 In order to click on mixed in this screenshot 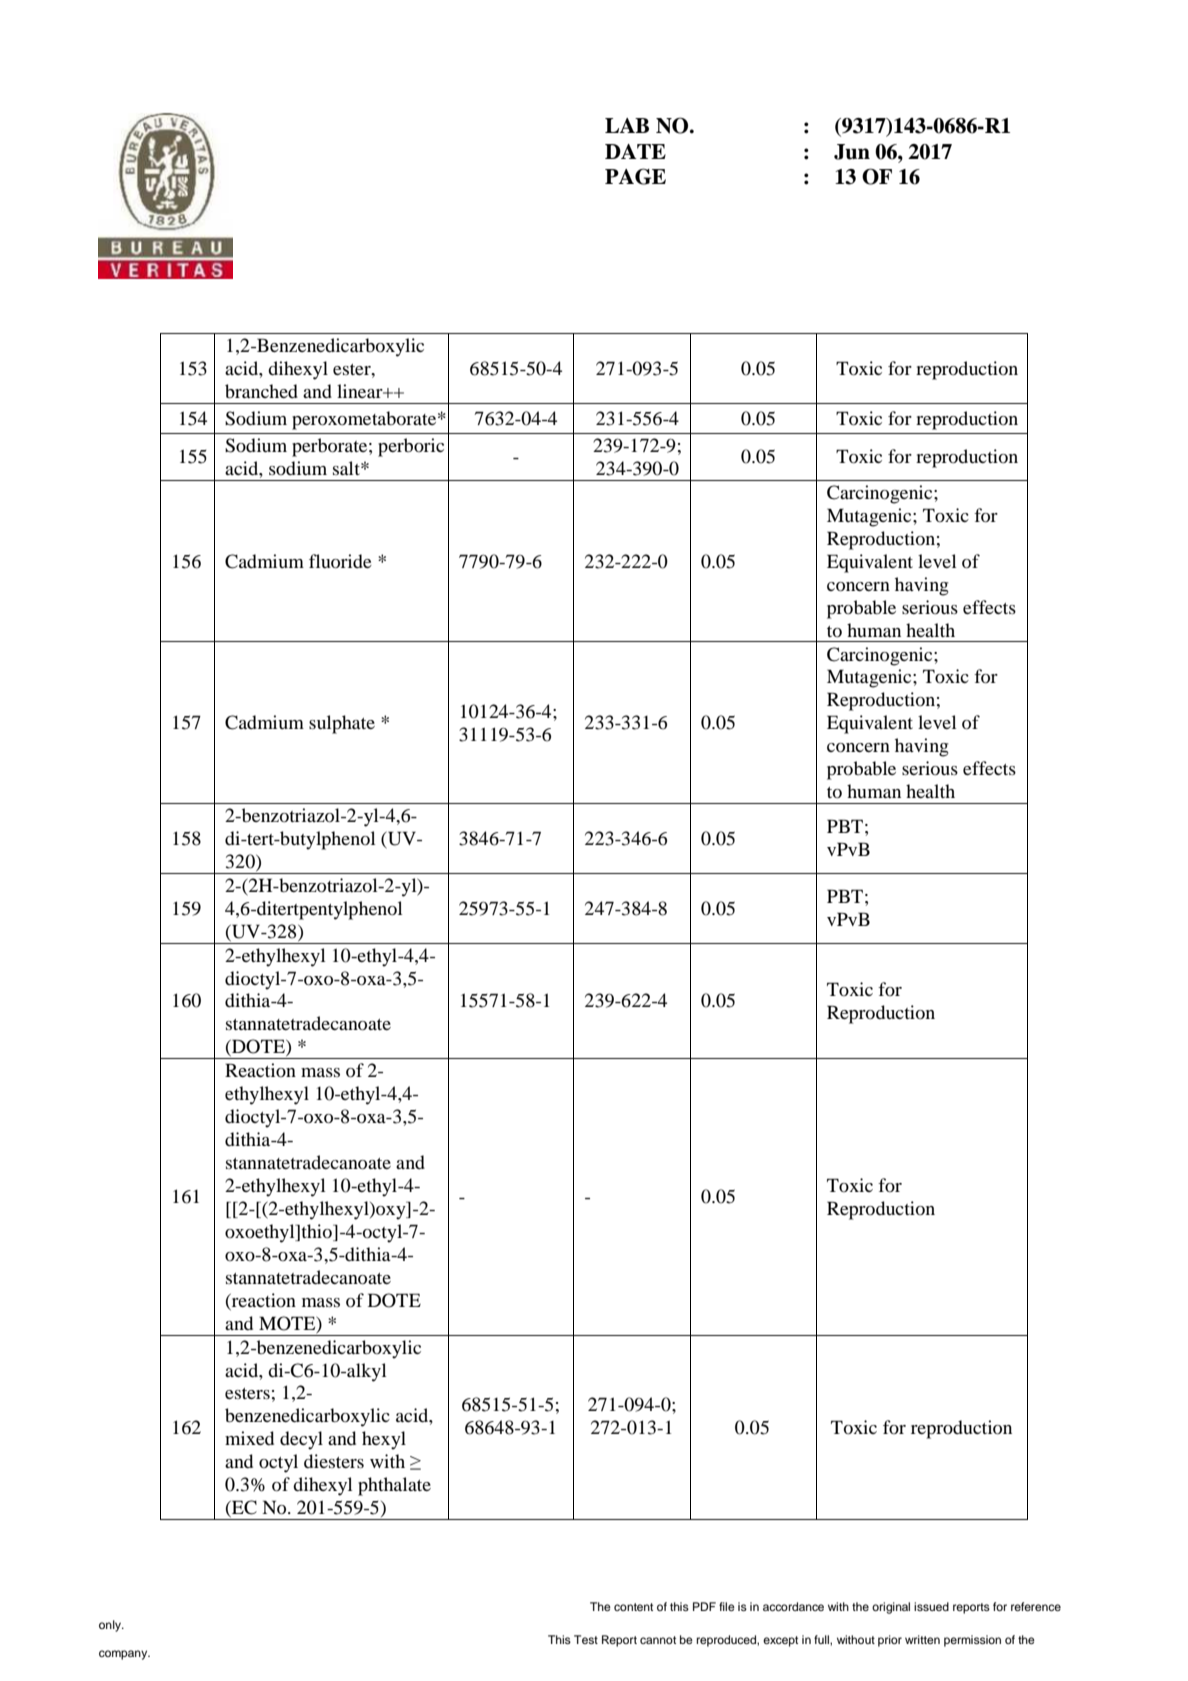, I will do `click(249, 1438)`.
